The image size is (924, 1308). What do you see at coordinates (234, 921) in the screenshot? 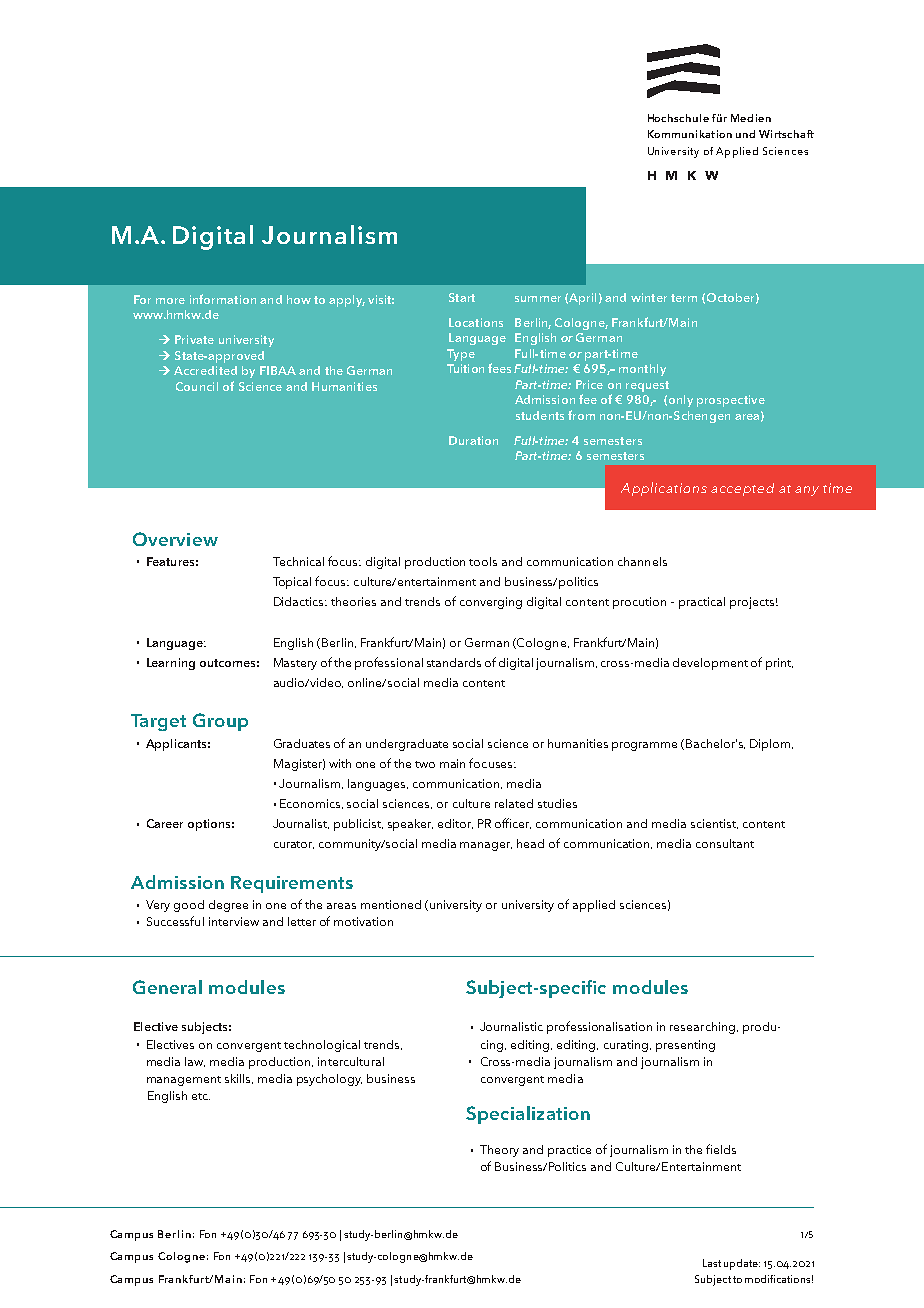
I see `interview` at bounding box center [234, 921].
